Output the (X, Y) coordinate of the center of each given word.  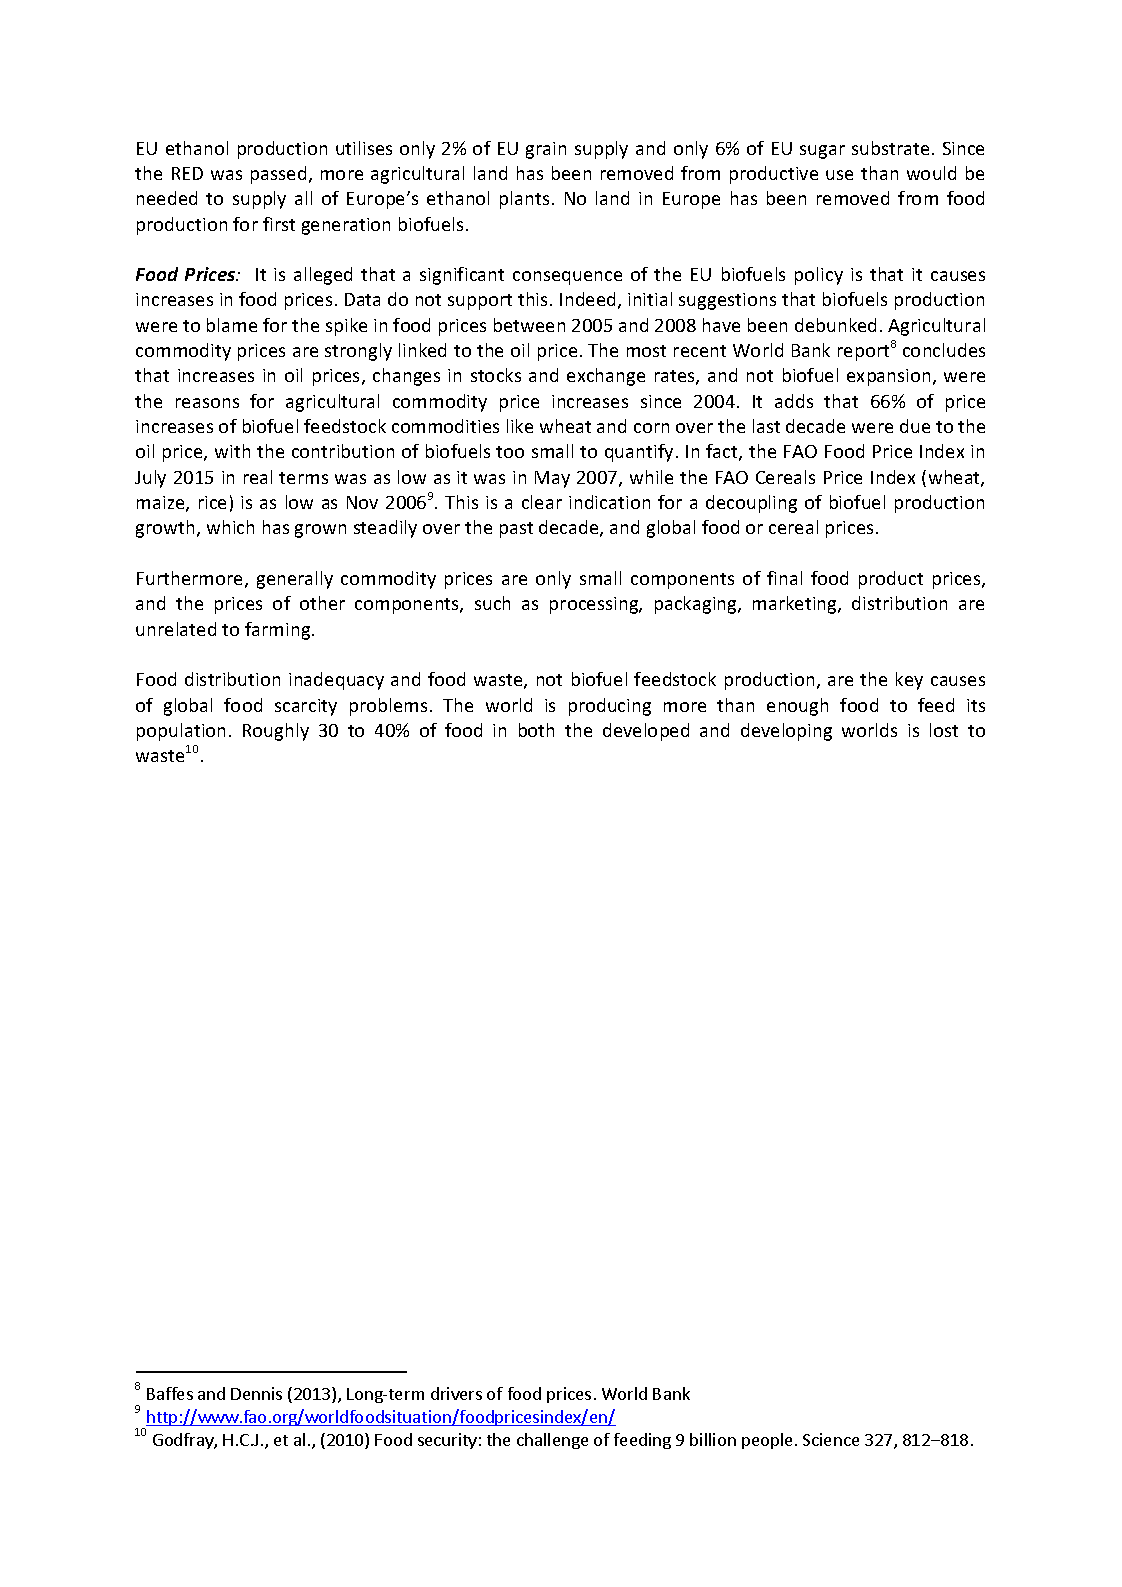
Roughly (276, 732)
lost (944, 730)
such (492, 603)
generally (295, 580)
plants (524, 200)
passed (278, 175)
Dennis (256, 1393)
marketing (796, 605)
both (536, 730)
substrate (890, 148)
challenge (552, 1441)
